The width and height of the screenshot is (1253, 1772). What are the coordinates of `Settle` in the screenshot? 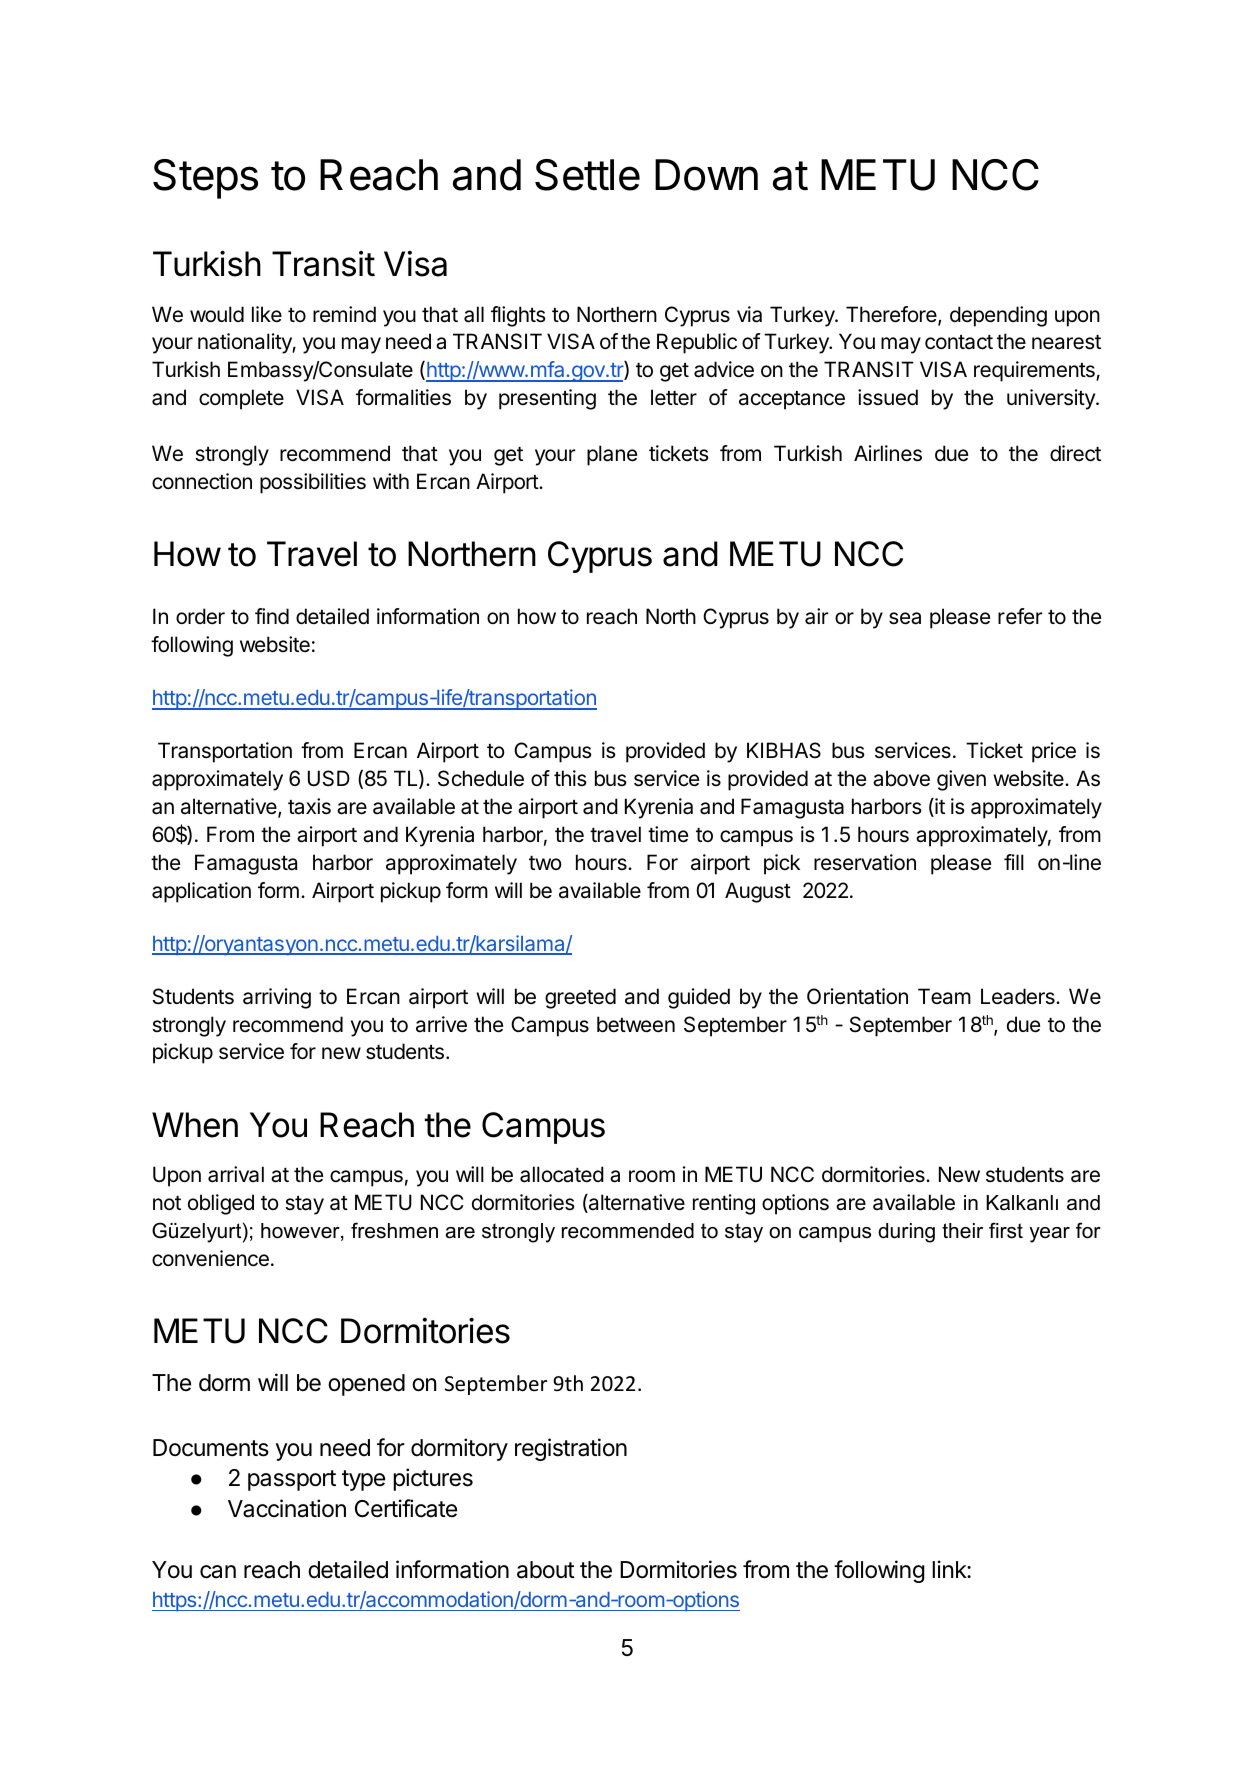 It's located at (587, 175).
